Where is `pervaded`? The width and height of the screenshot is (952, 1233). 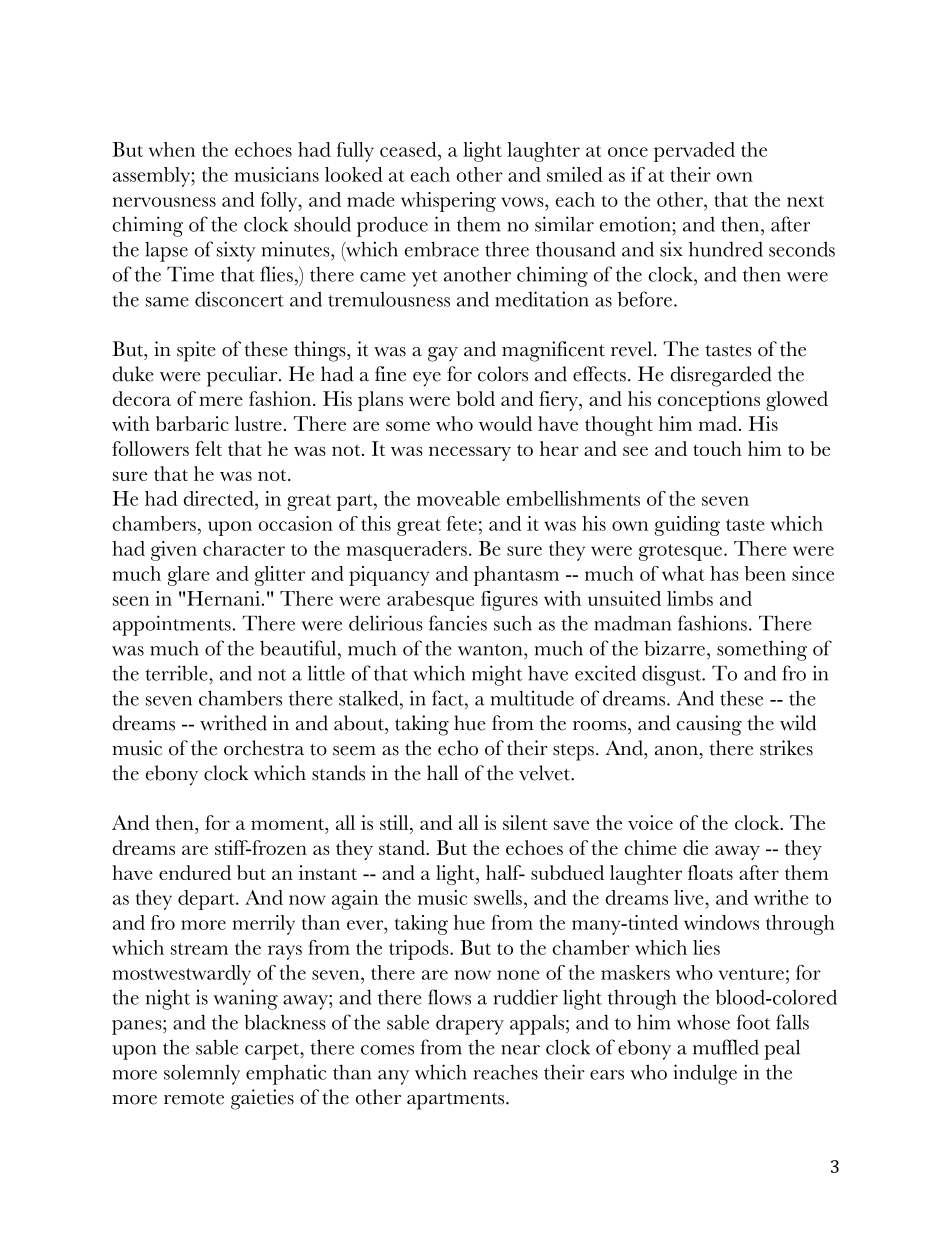 pervaded is located at coordinates (694, 152).
